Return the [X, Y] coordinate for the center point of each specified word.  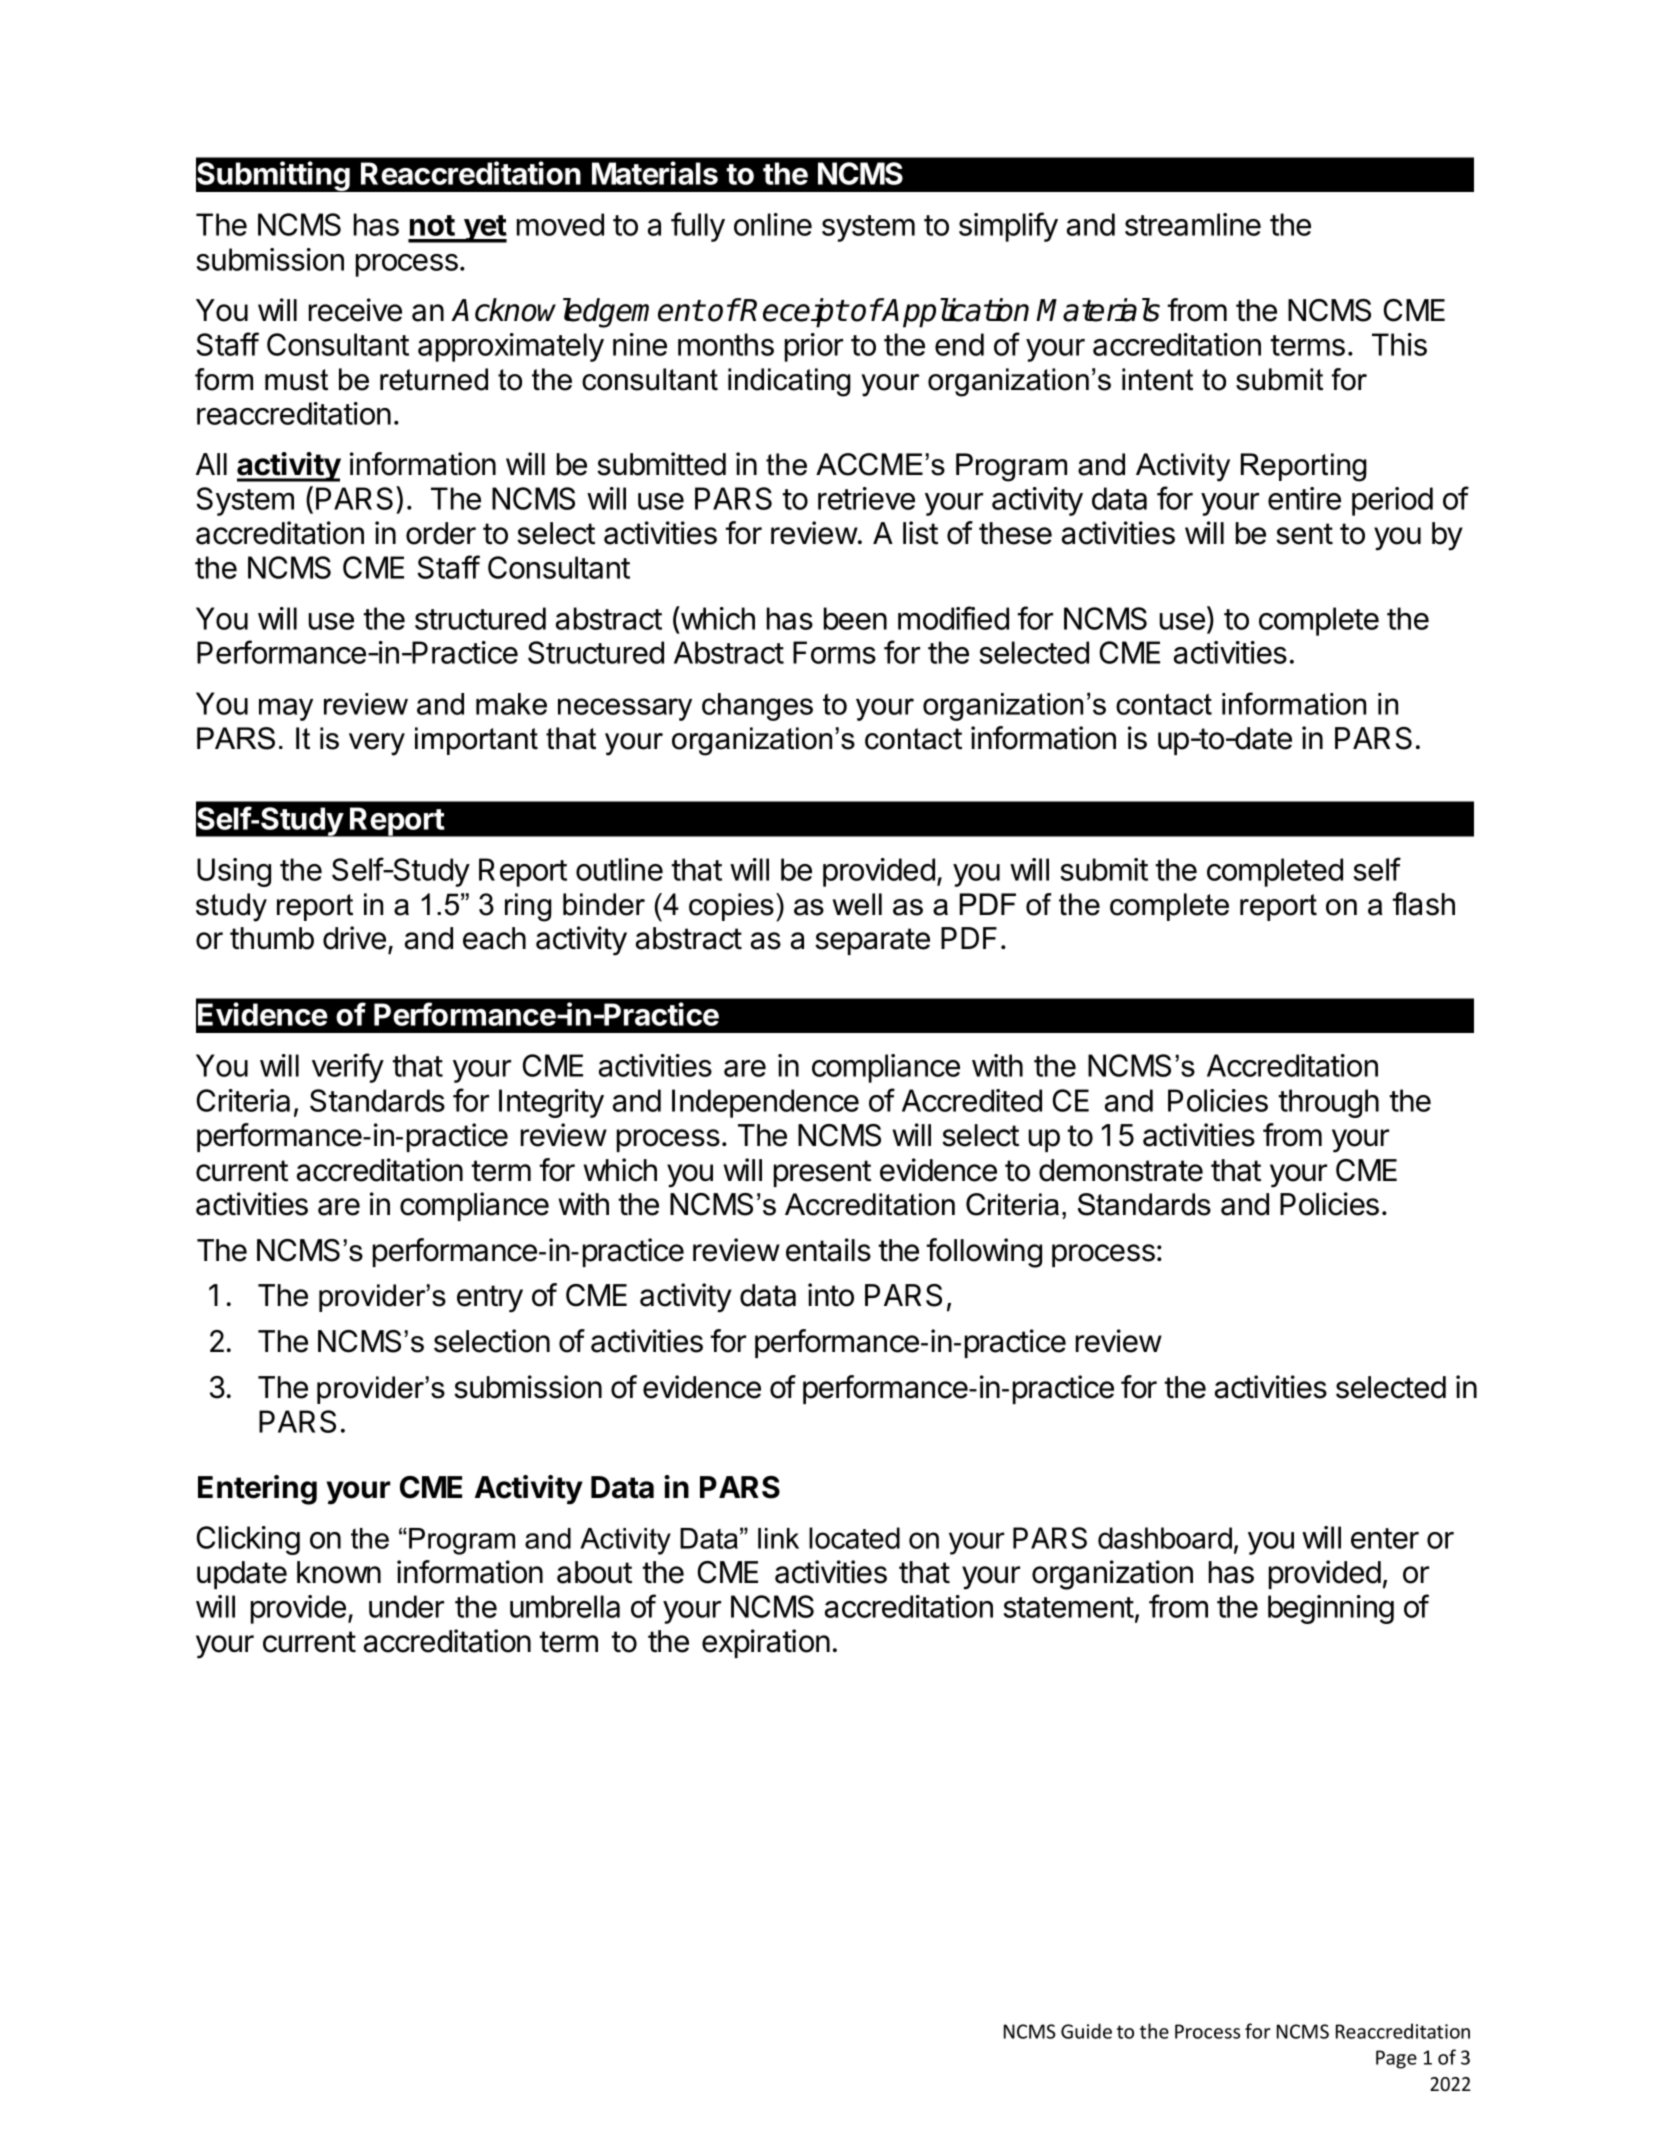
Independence [765, 1103]
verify [348, 1068]
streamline [1193, 224]
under [406, 1606]
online [773, 224]
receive [355, 310]
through [1328, 1103]
